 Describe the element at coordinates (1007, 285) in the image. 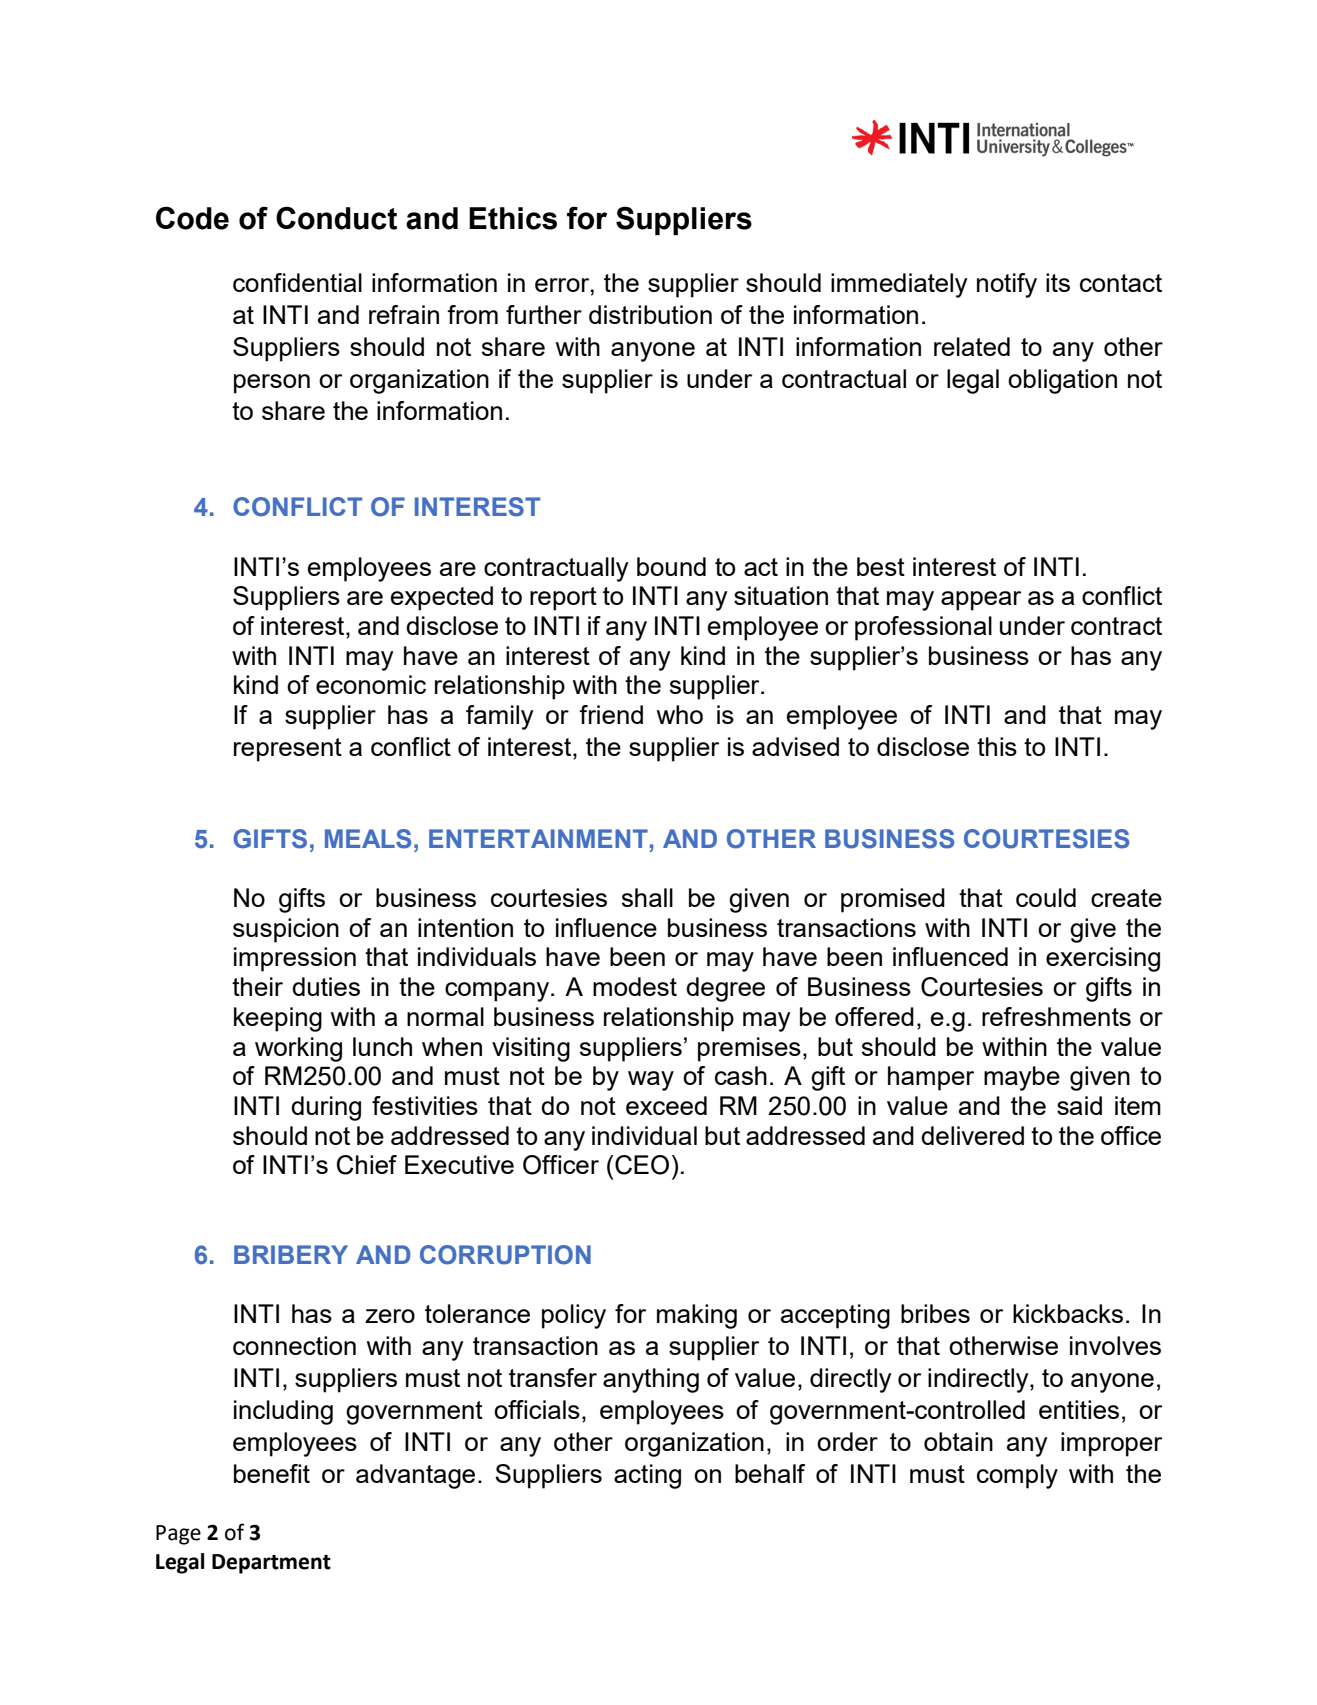

I see `notify` at that location.
